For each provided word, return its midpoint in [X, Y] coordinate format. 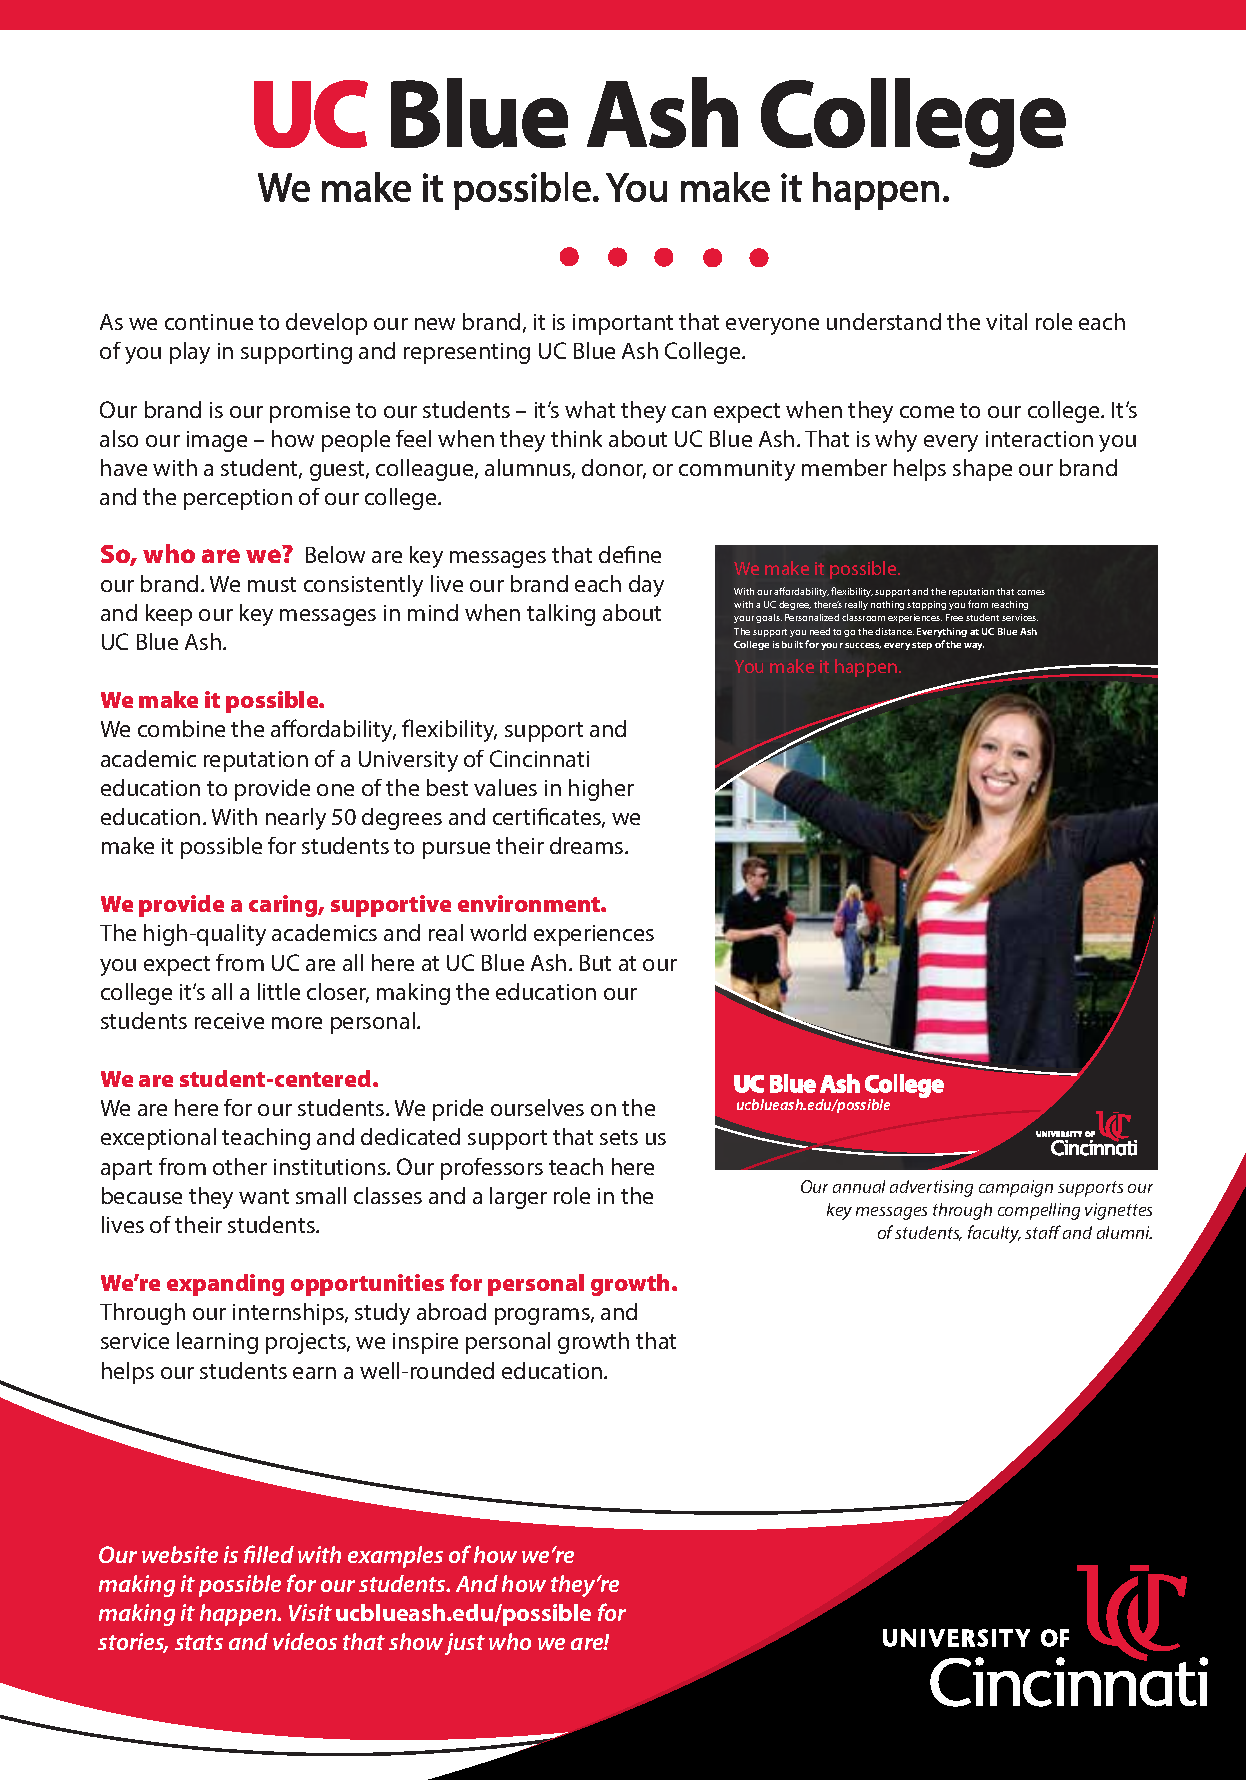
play [190, 353]
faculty [994, 1234]
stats [199, 1642]
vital [1006, 321]
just [465, 1644]
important [623, 324]
